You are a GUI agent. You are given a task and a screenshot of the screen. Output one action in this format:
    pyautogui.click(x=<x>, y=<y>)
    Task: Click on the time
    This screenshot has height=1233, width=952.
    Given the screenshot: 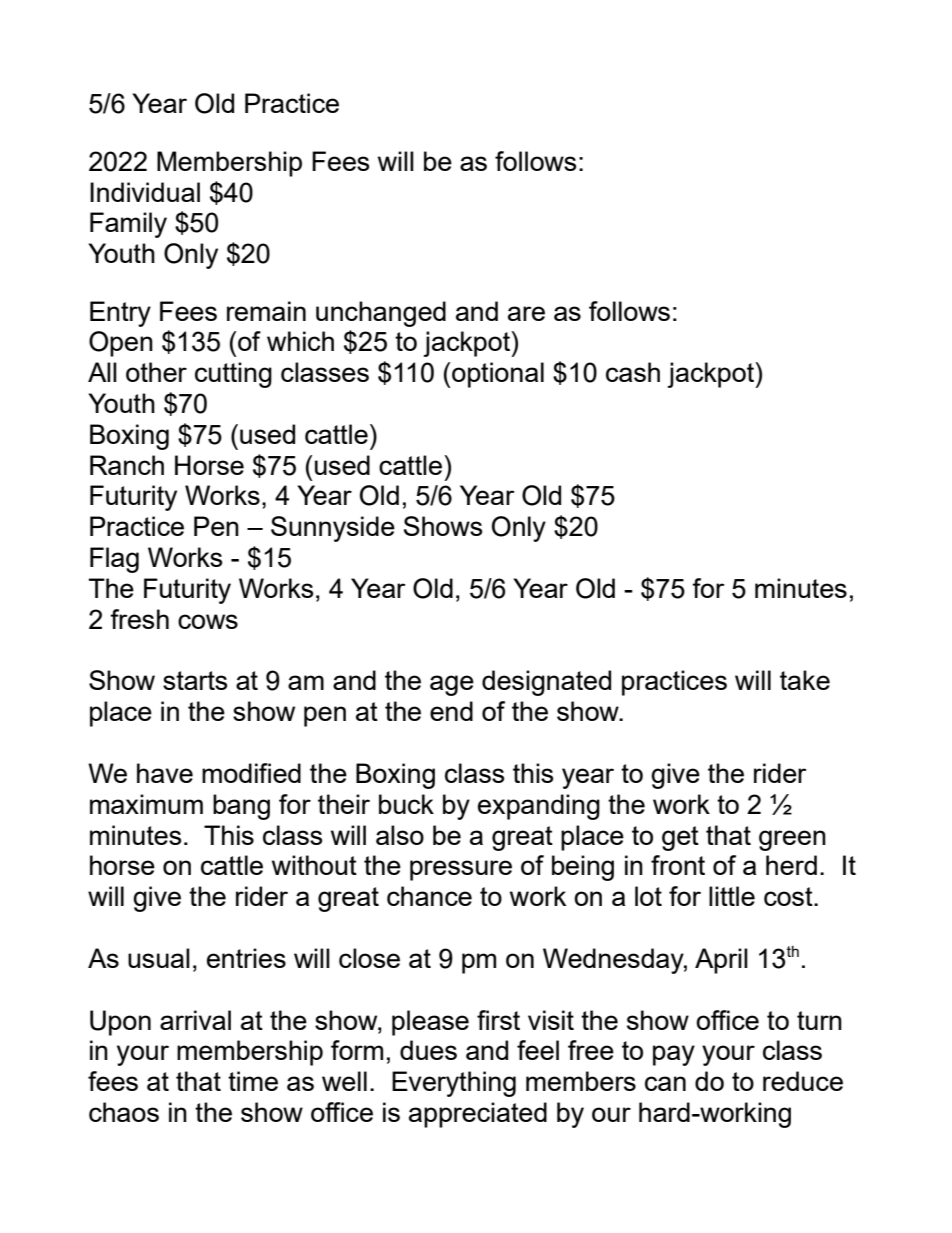 What is the action you would take?
    pyautogui.click(x=253, y=1081)
